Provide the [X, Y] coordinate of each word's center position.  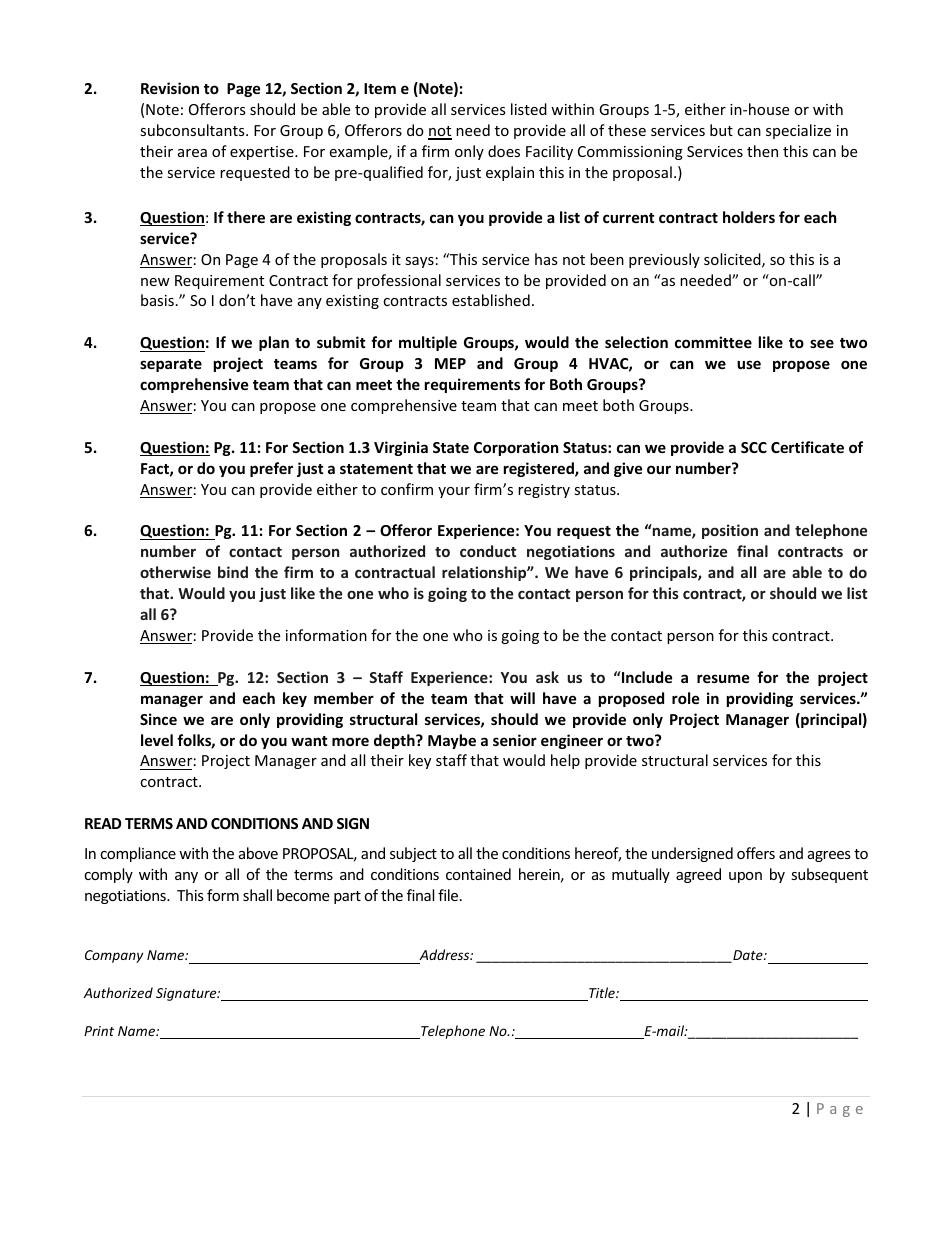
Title [602, 994]
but [721, 130]
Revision [170, 88]
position [730, 531]
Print [99, 1031]
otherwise [175, 572]
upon [745, 877]
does [504, 151]
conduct [488, 551]
